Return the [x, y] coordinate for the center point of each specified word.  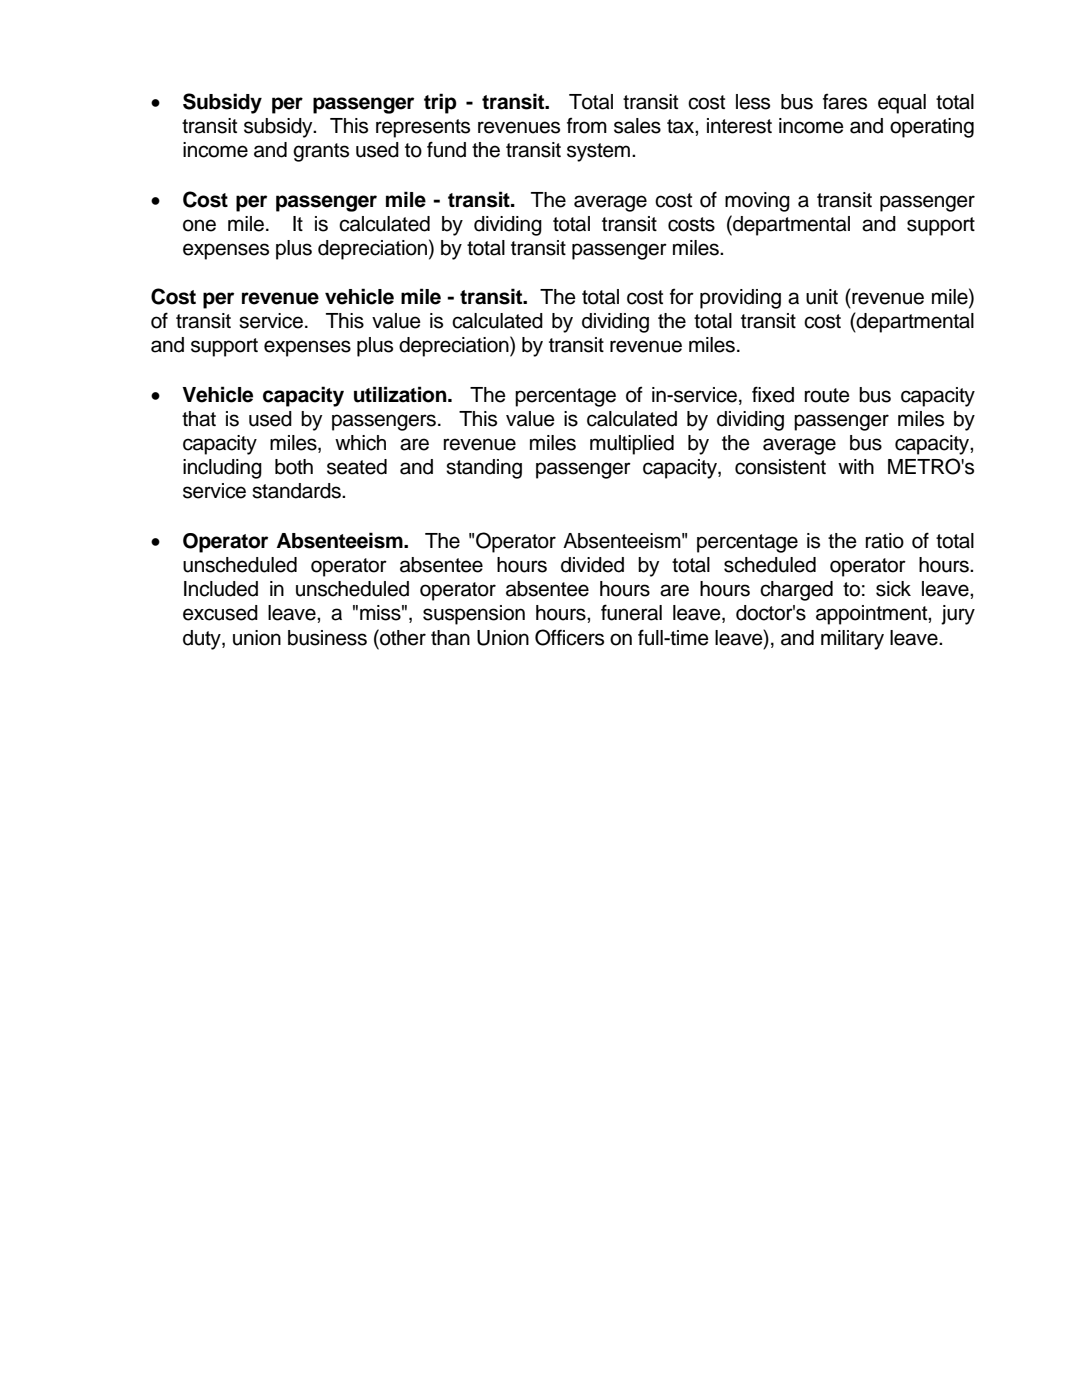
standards [297, 491]
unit [822, 297]
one [199, 225]
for [682, 296]
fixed [773, 394]
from [587, 125]
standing [484, 469]
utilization [401, 394]
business [327, 638]
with [856, 466]
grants [321, 152]
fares [845, 101]
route [827, 395]
